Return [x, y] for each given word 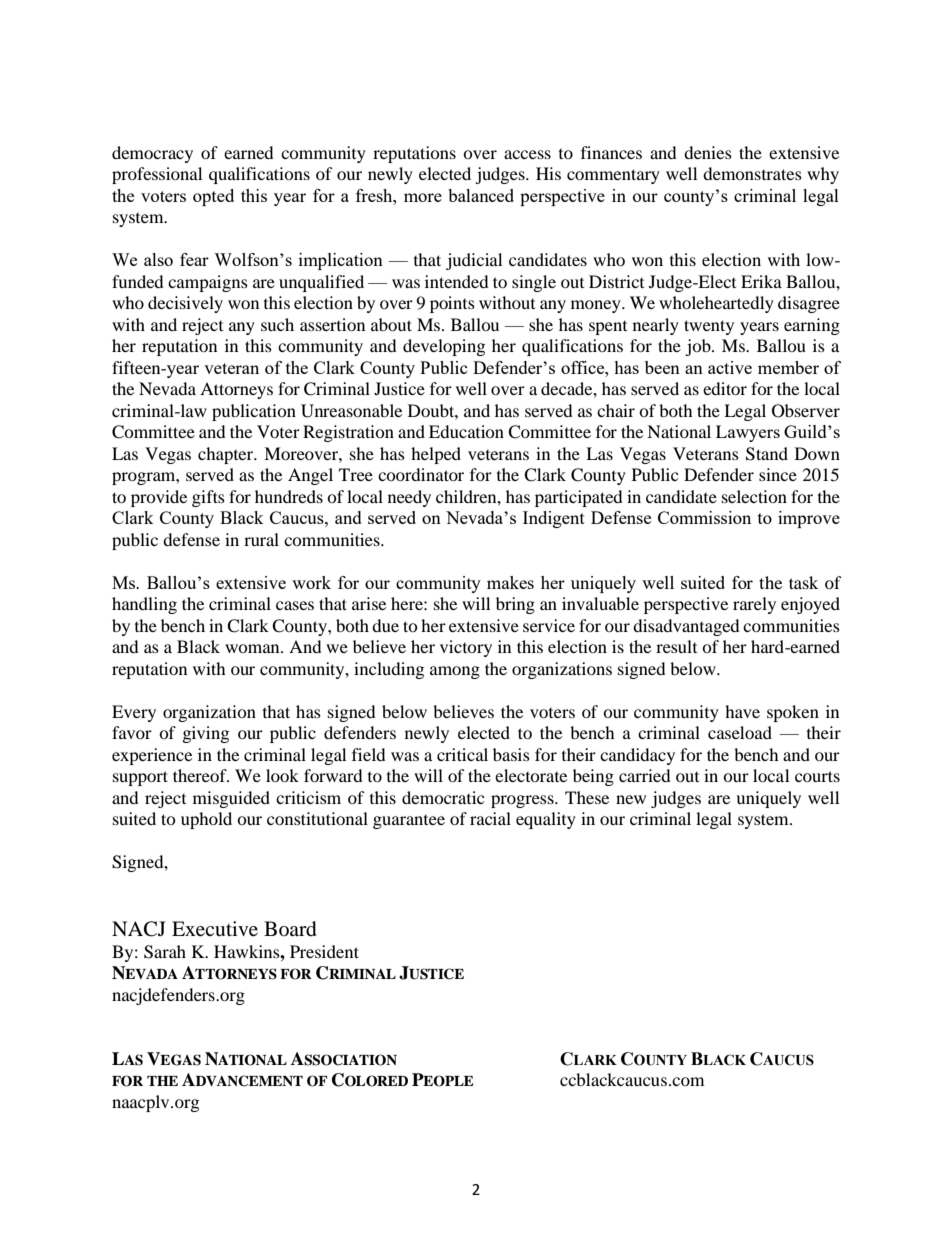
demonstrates [752, 173]
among [455, 672]
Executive [215, 929]
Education [466, 431]
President [324, 951]
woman [253, 648]
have [742, 711]
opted [213, 197]
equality [546, 820]
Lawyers [748, 433]
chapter [227, 455]
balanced [481, 195]
